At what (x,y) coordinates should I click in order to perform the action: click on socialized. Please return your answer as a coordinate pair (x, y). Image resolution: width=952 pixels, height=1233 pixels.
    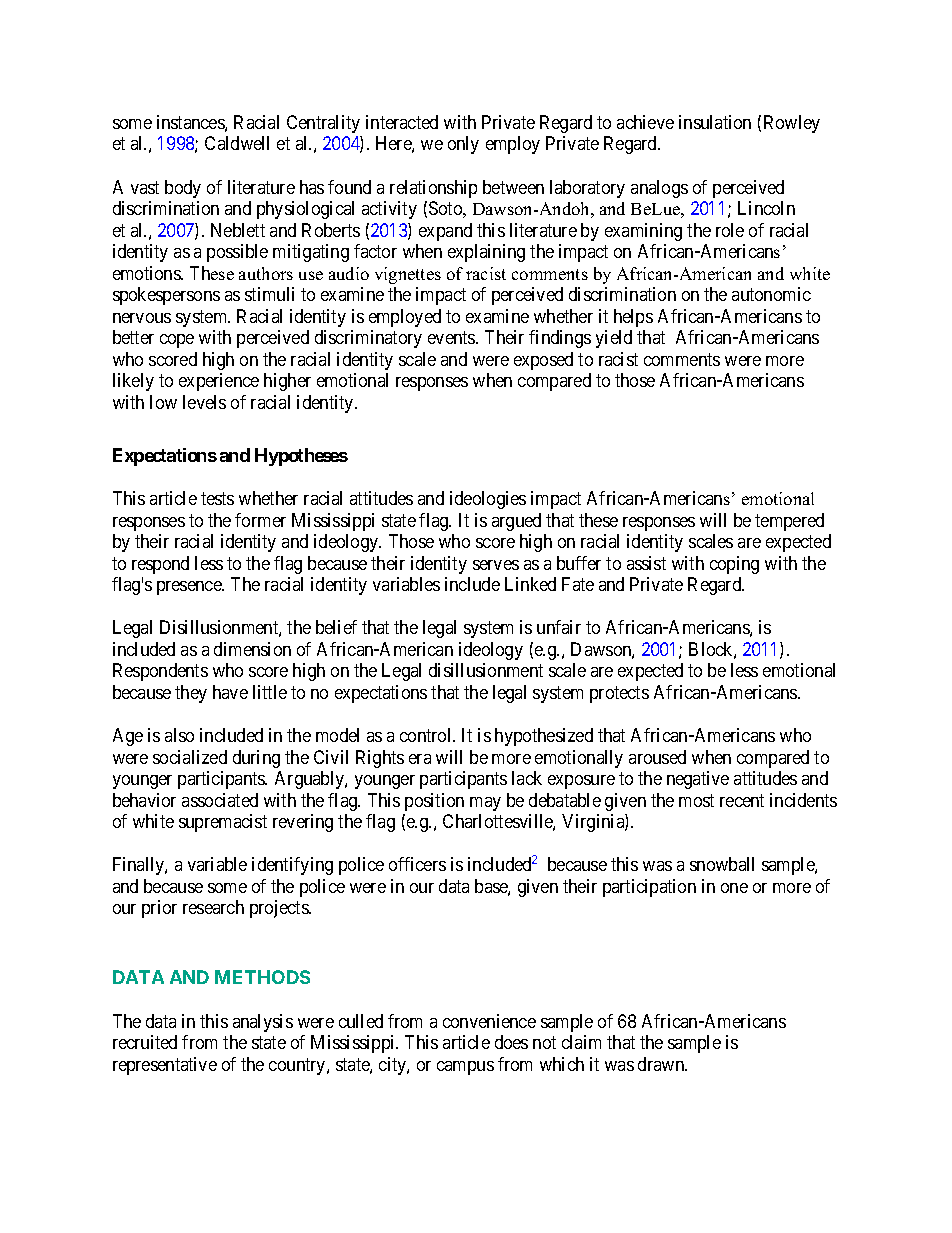
    Looking at the image, I should click on (190, 757).
